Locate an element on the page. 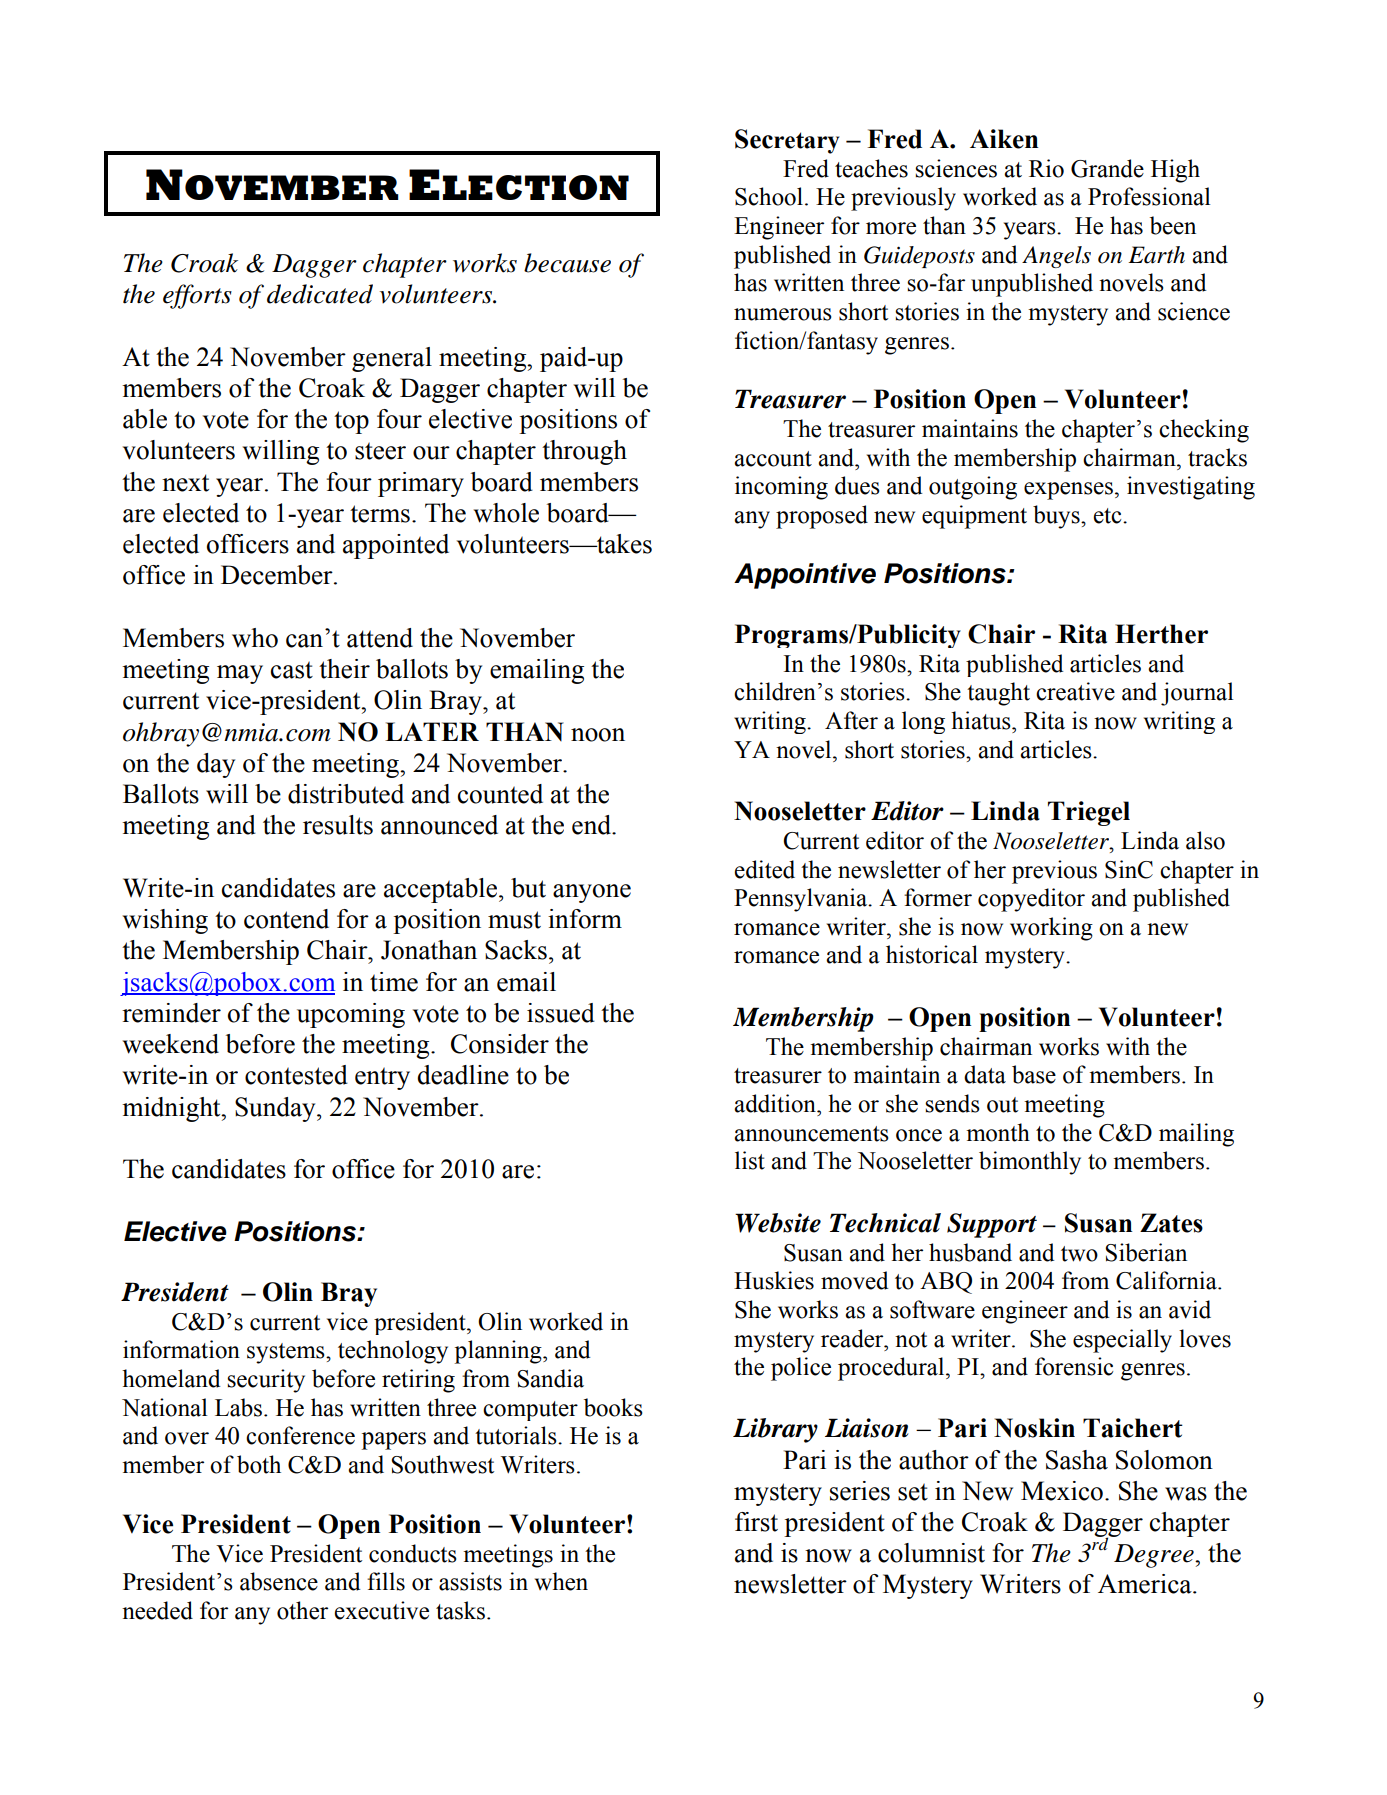 The height and width of the document is (1795, 1387). contend is located at coordinates (286, 919).
